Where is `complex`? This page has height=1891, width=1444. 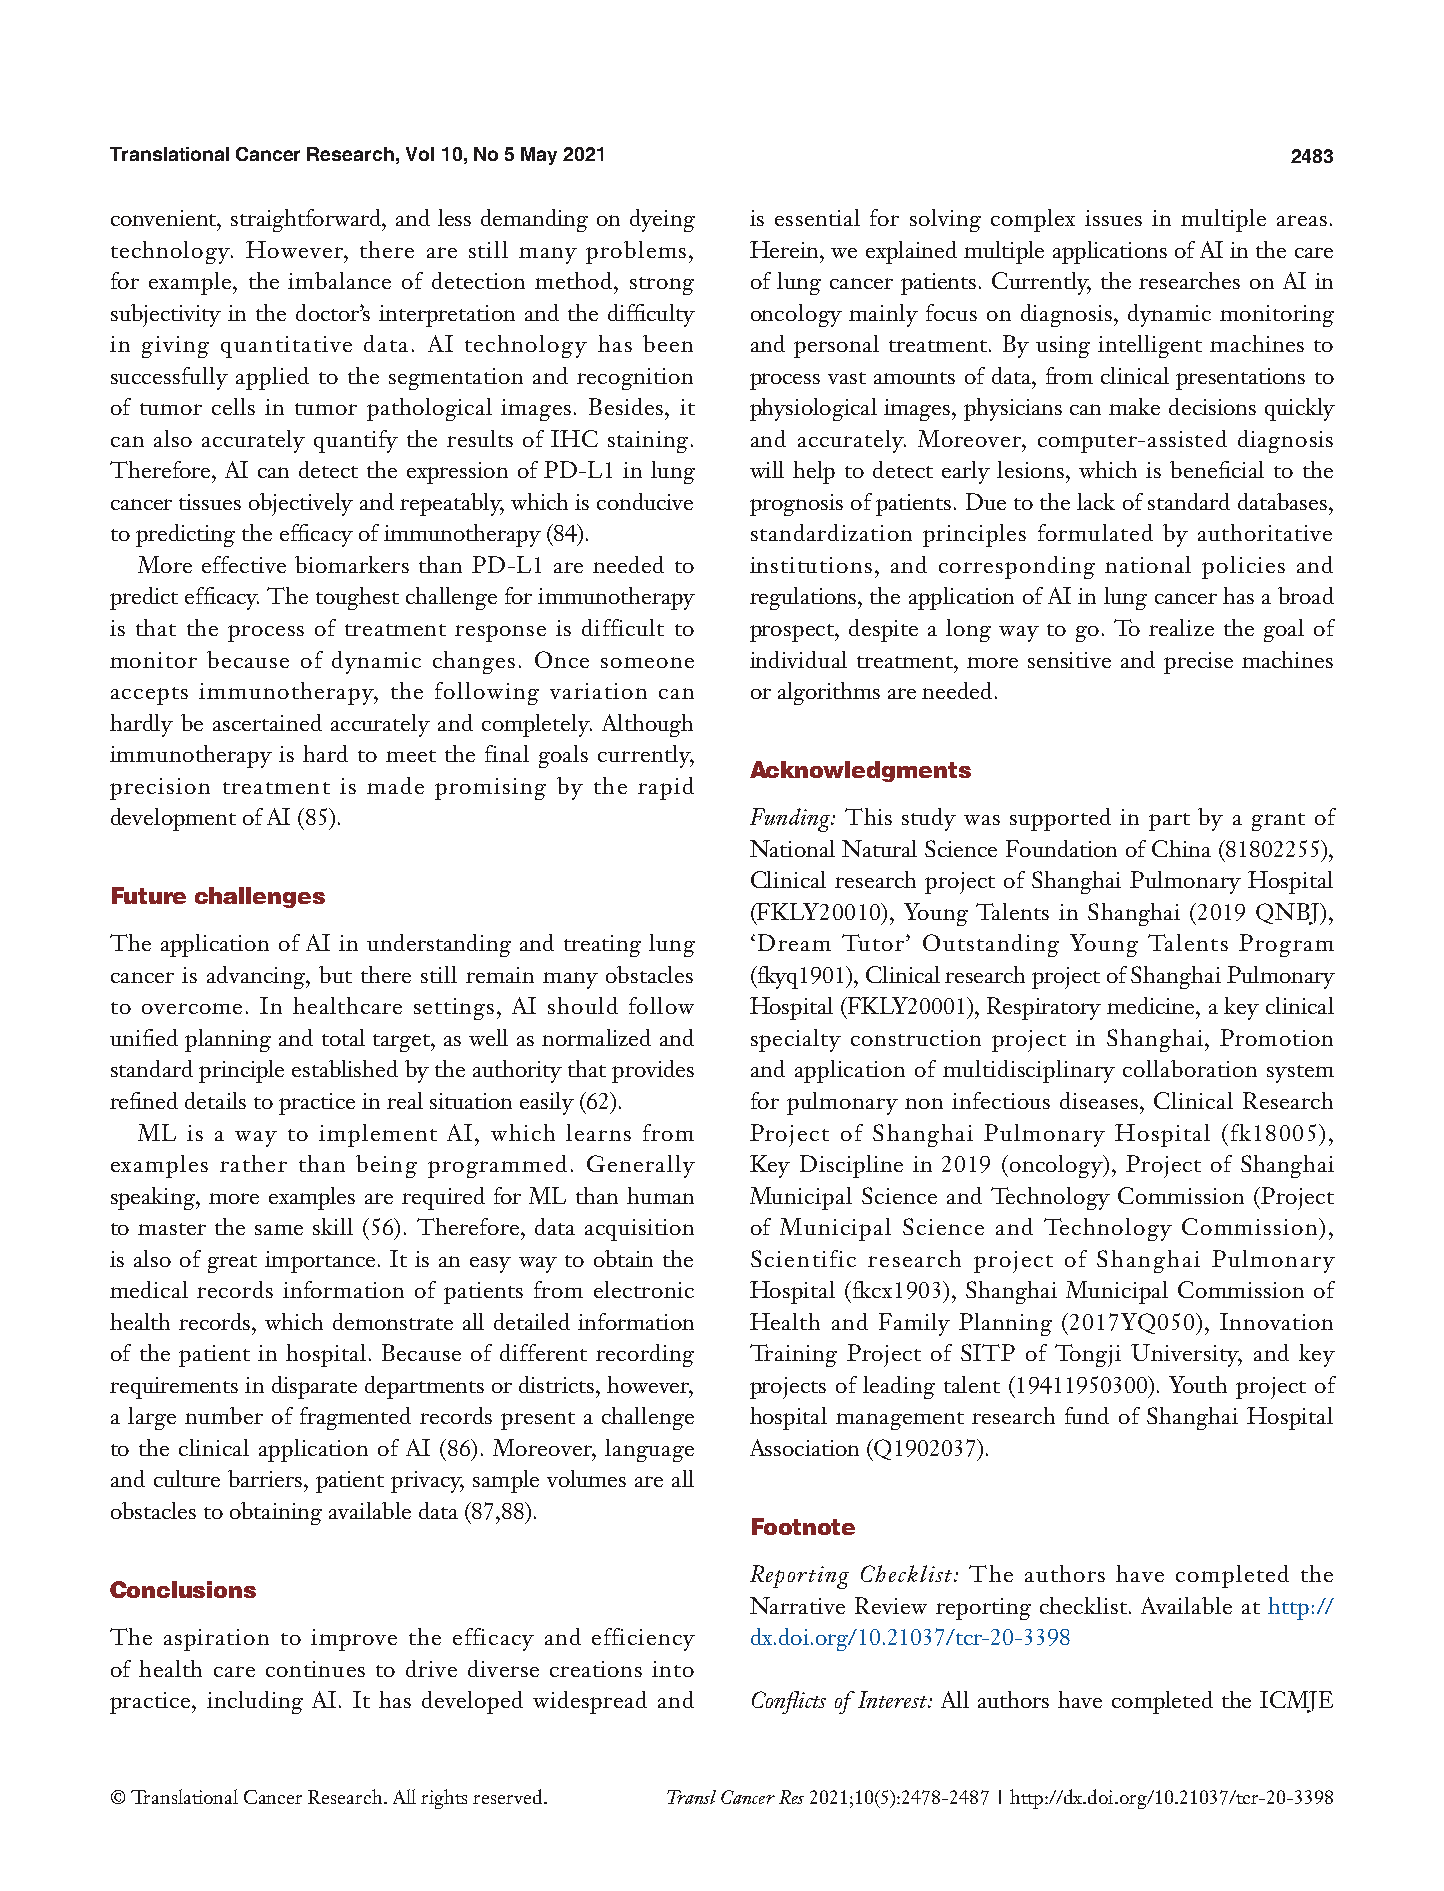
complex is located at coordinates (1033, 220).
